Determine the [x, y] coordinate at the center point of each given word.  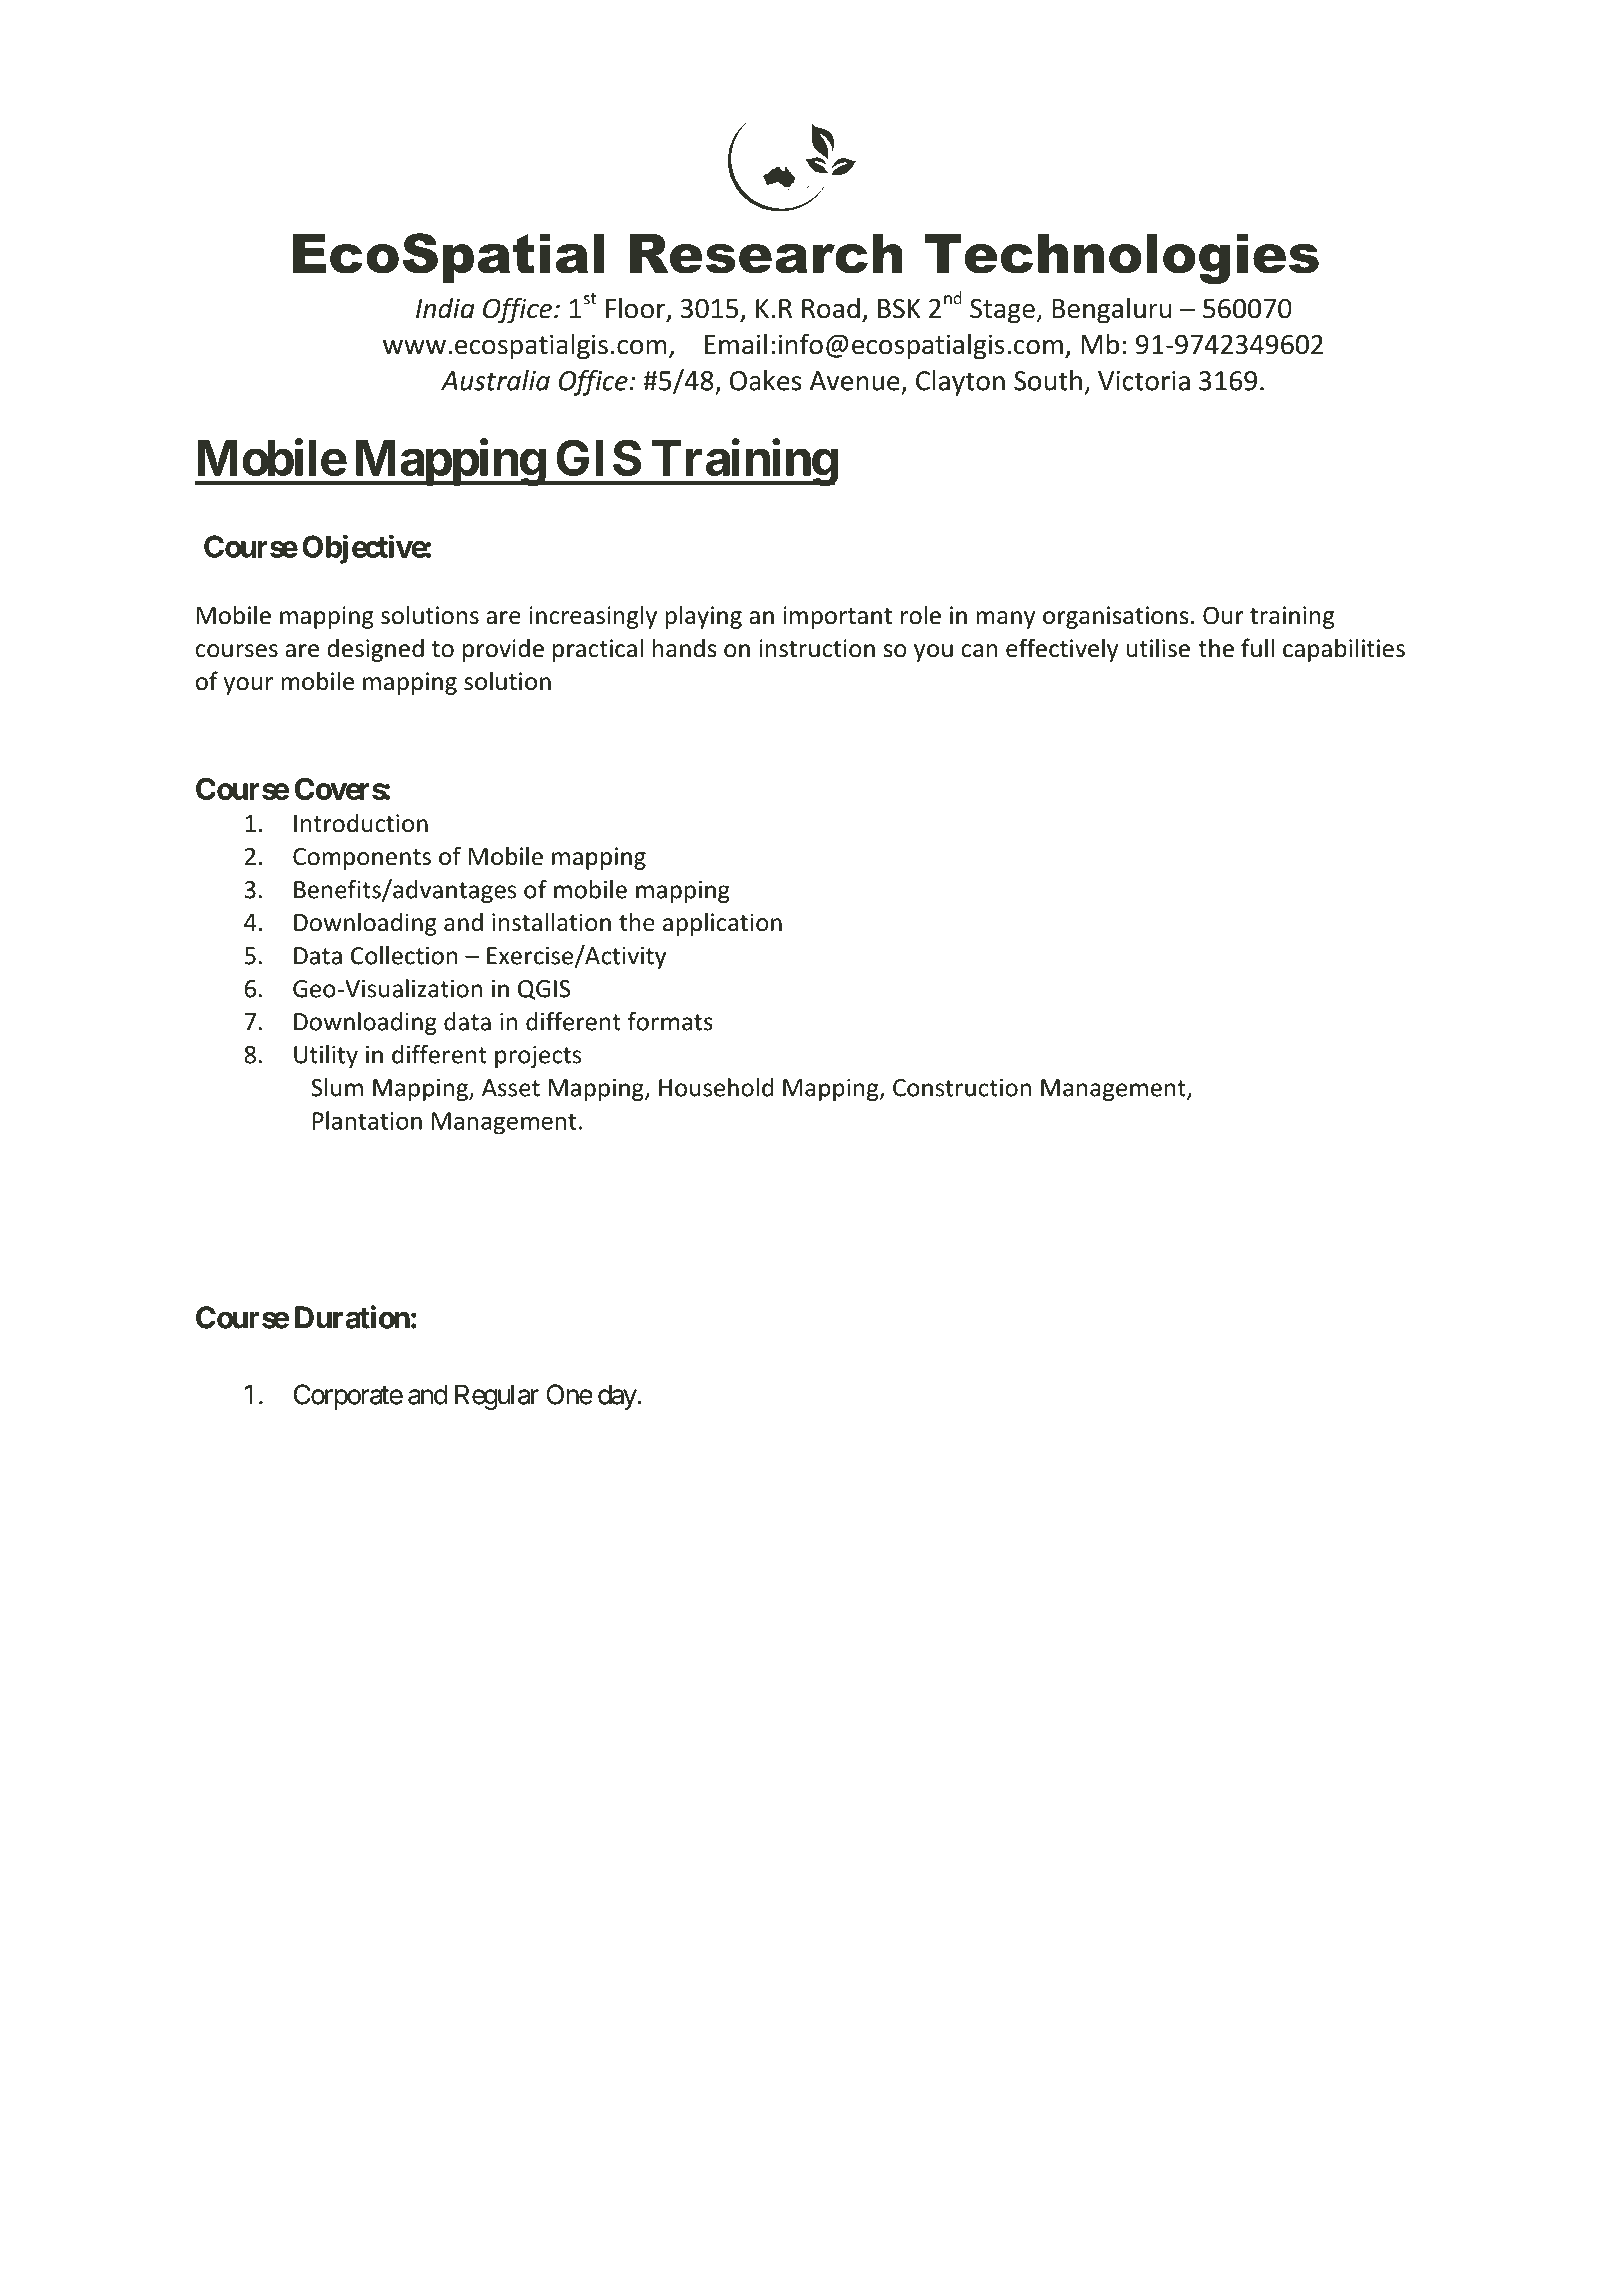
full [1257, 648]
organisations [1115, 617]
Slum [337, 1087]
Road [831, 308]
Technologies [1122, 259]
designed [375, 650]
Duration [352, 1317]
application [722, 924]
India [445, 308]
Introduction [361, 823]
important [837, 617]
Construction [962, 1088]
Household [716, 1087]
